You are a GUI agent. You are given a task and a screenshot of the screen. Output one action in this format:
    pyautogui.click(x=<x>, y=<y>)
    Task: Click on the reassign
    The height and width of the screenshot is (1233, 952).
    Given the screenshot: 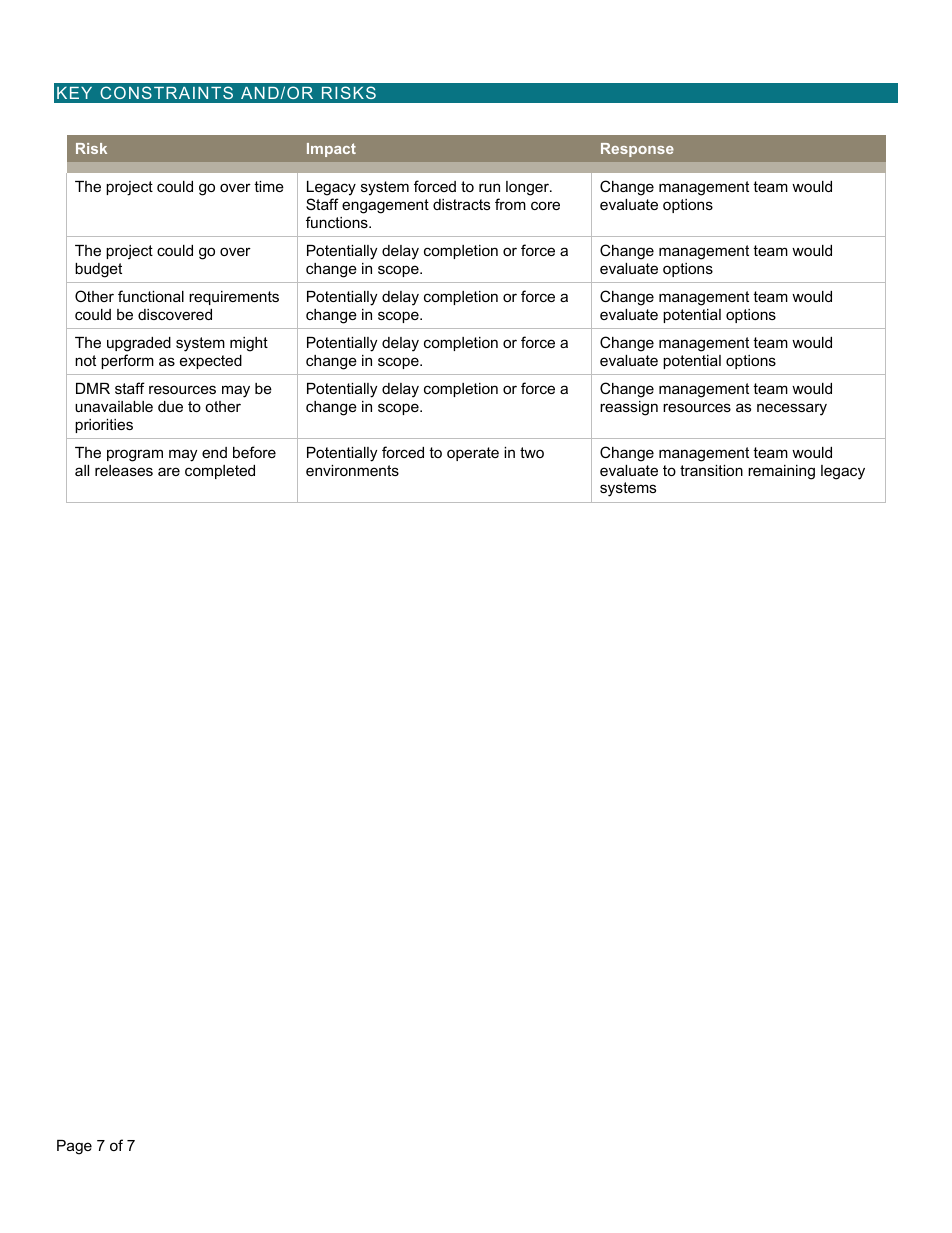 What is the action you would take?
    pyautogui.click(x=629, y=408)
